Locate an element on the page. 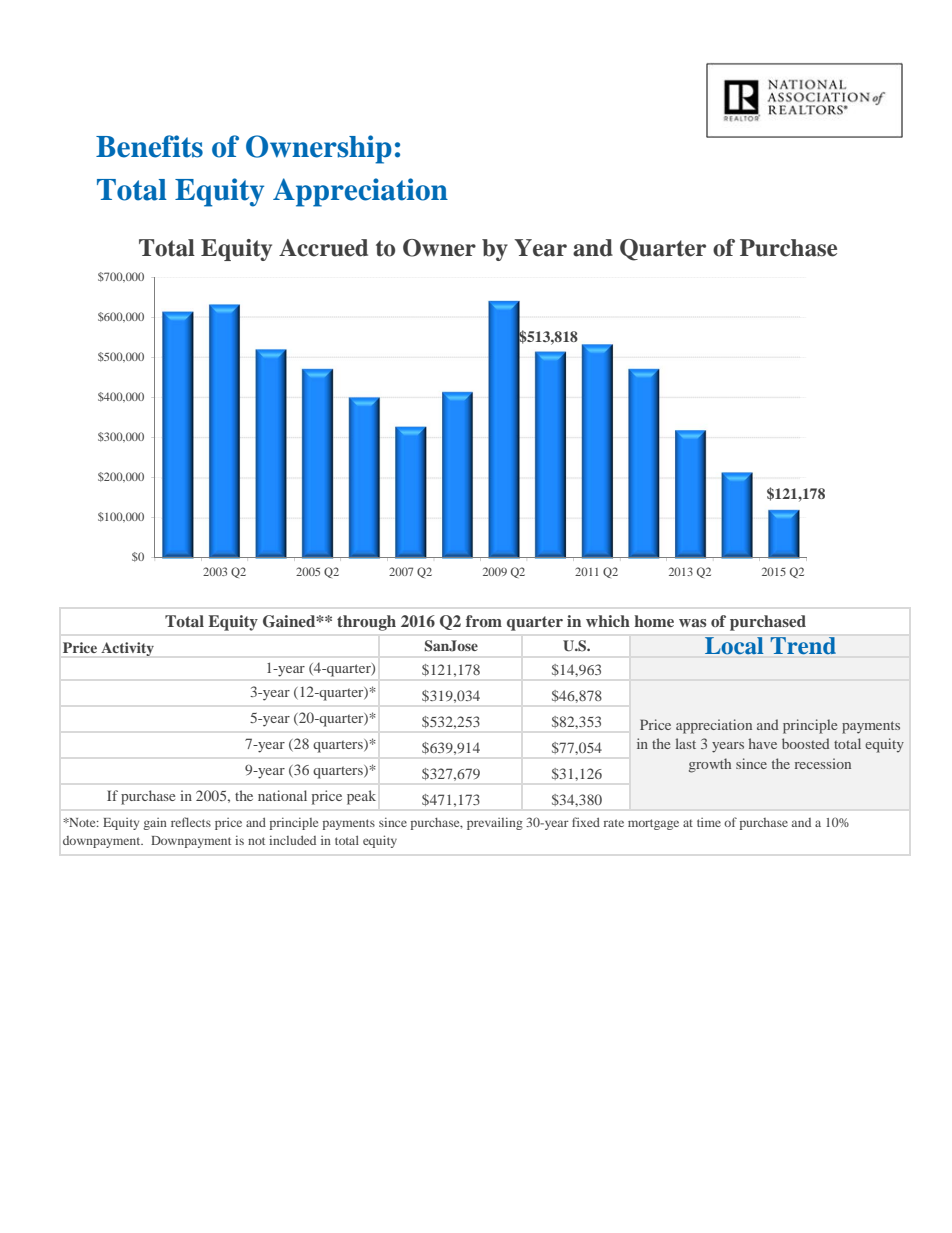 Image resolution: width=952 pixels, height=1233 pixels. through is located at coordinates (366, 623).
